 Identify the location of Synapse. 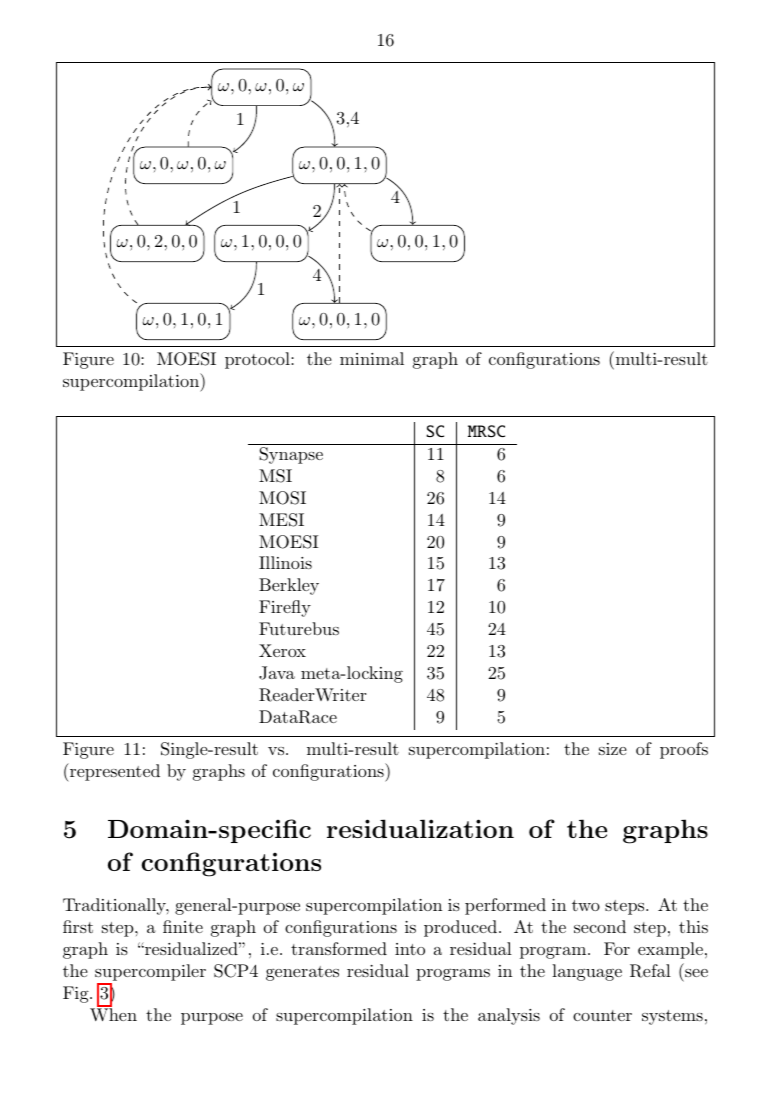
(291, 455).
